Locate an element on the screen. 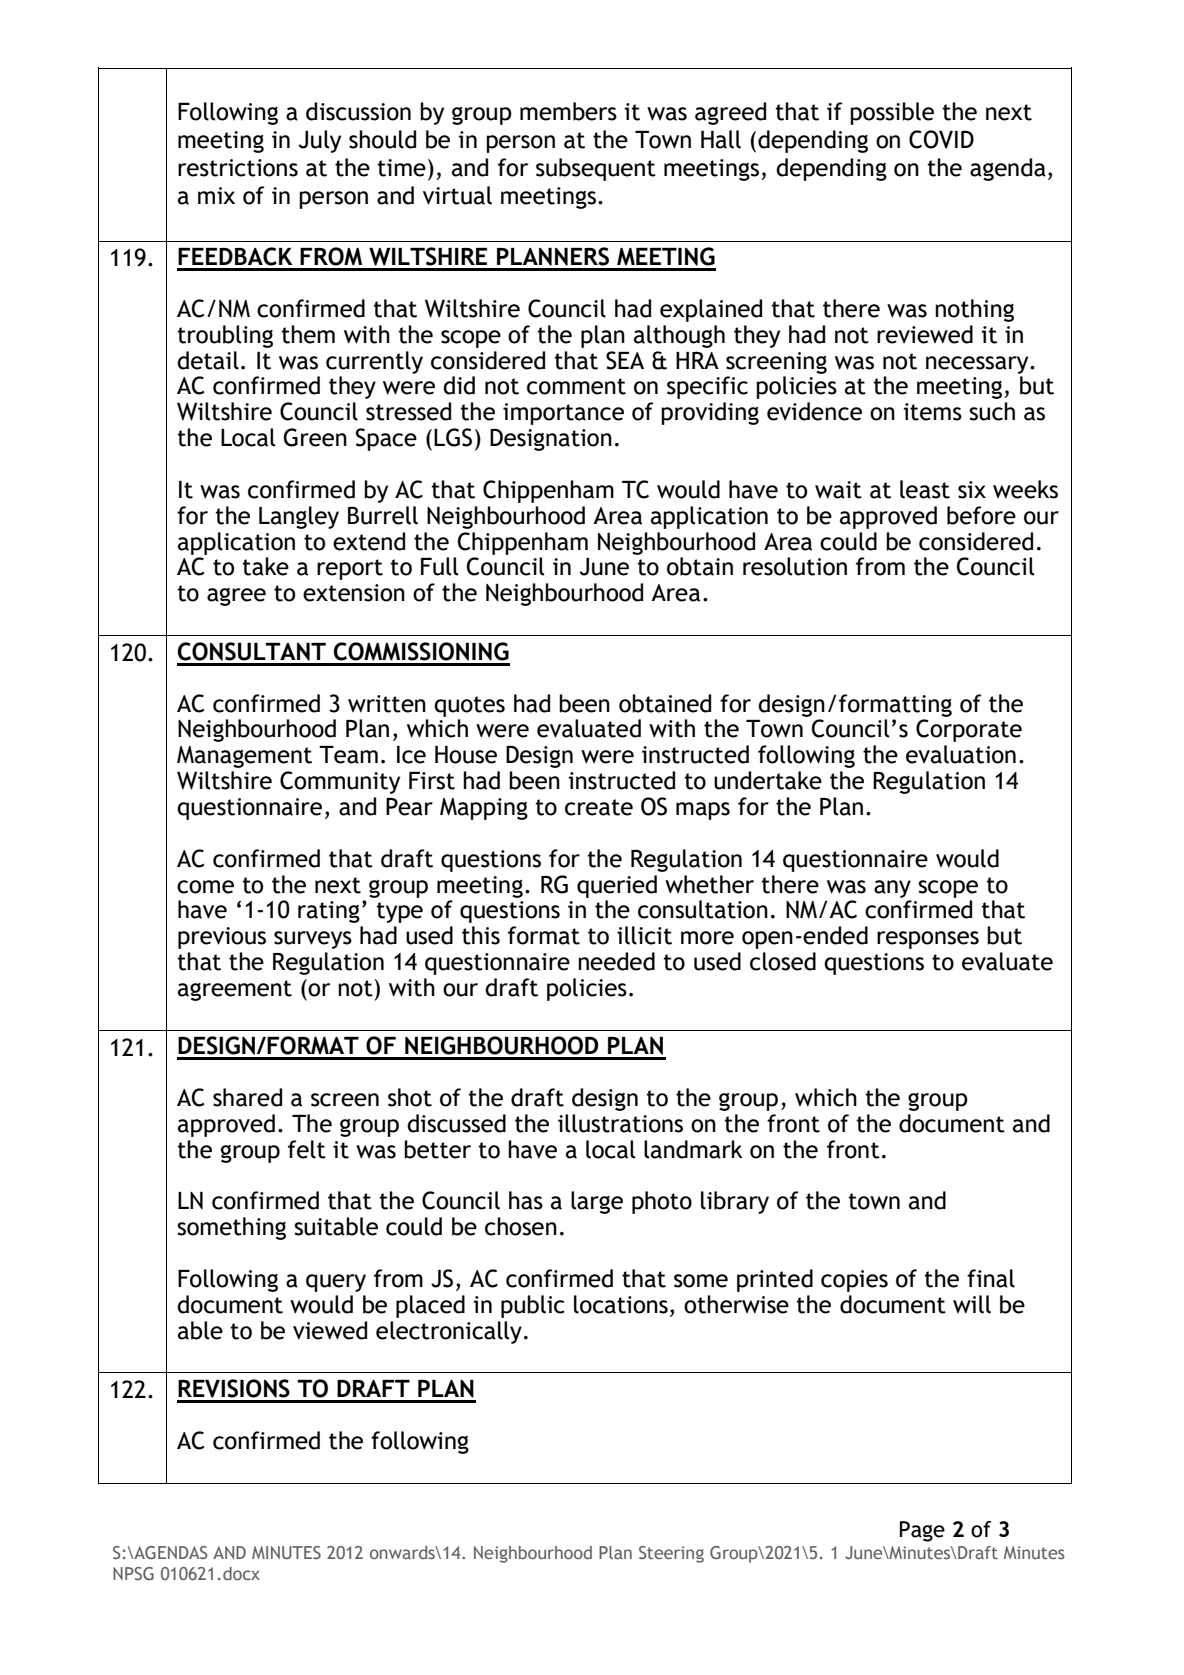  electronically is located at coordinates (449, 1332).
